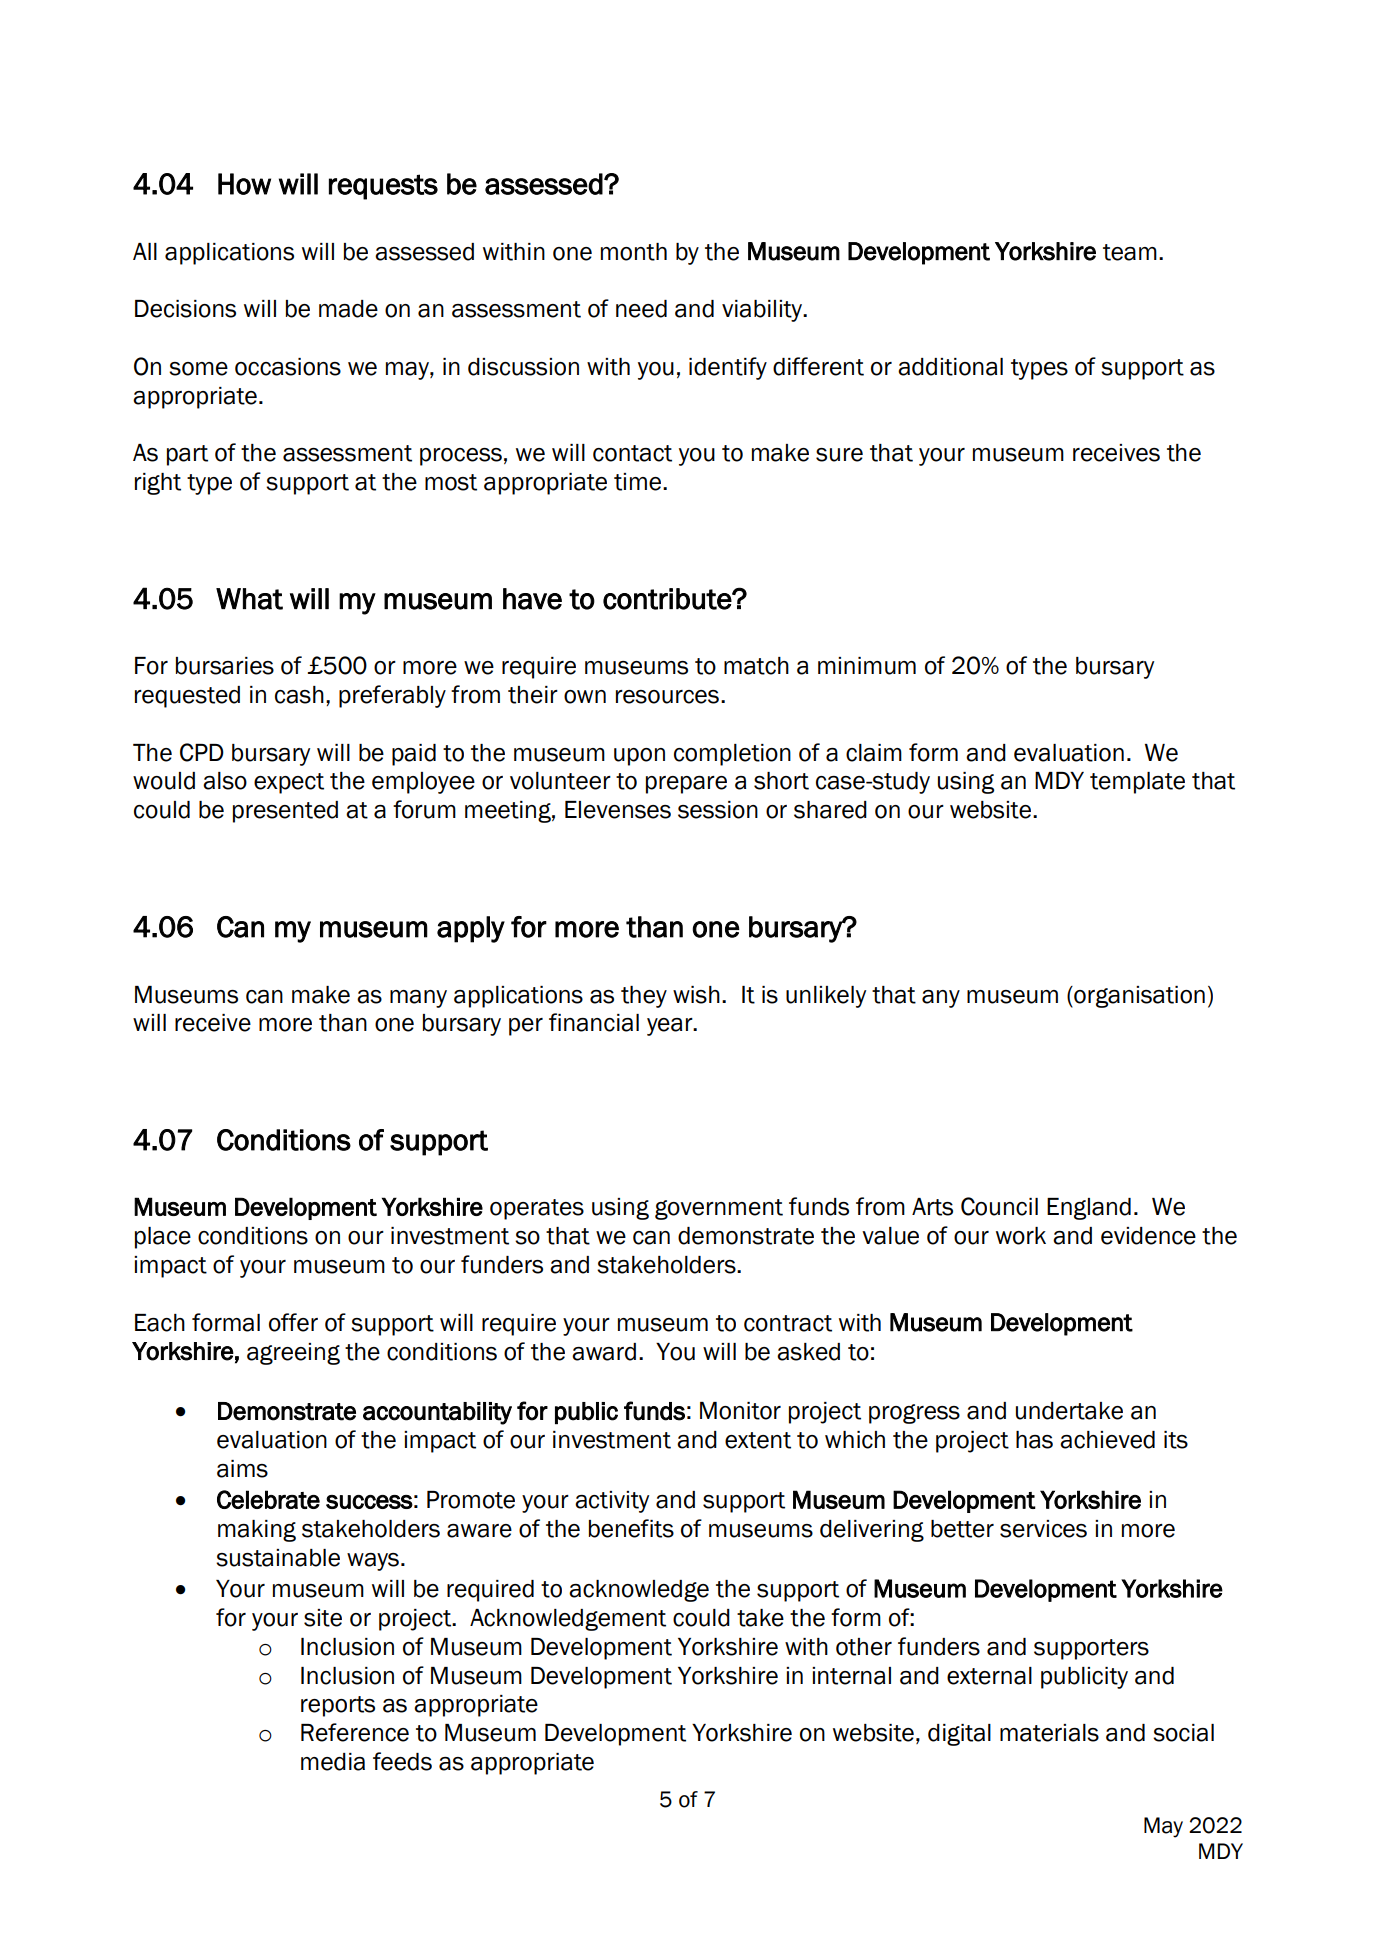 The image size is (1376, 1946). Describe the element at coordinates (244, 184) in the screenshot. I see `How` at that location.
